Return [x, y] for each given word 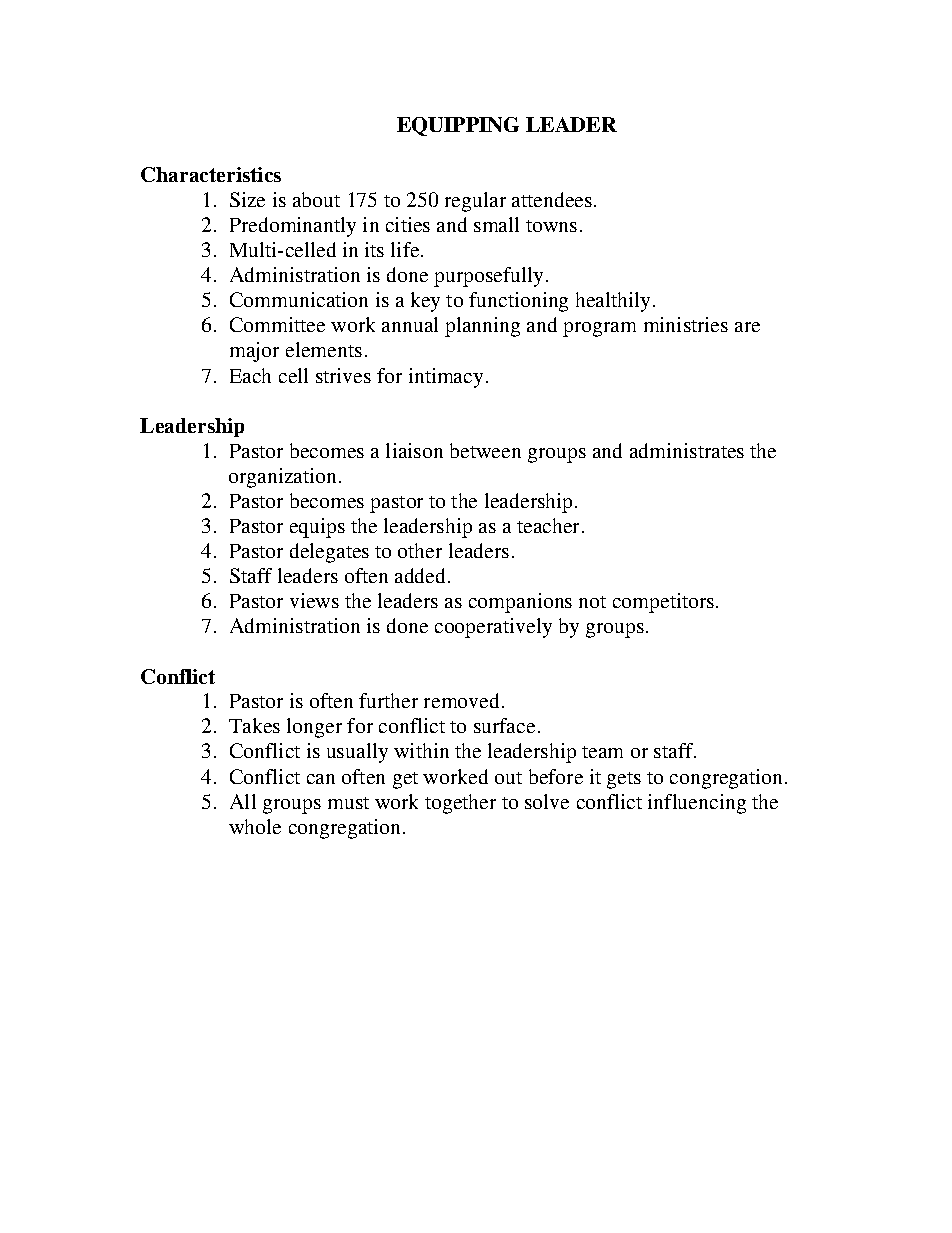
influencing [697, 804]
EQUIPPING [458, 126]
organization [282, 478]
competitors [663, 603]
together [460, 804]
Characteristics [211, 174]
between [485, 450]
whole [255, 826]
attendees [552, 199]
